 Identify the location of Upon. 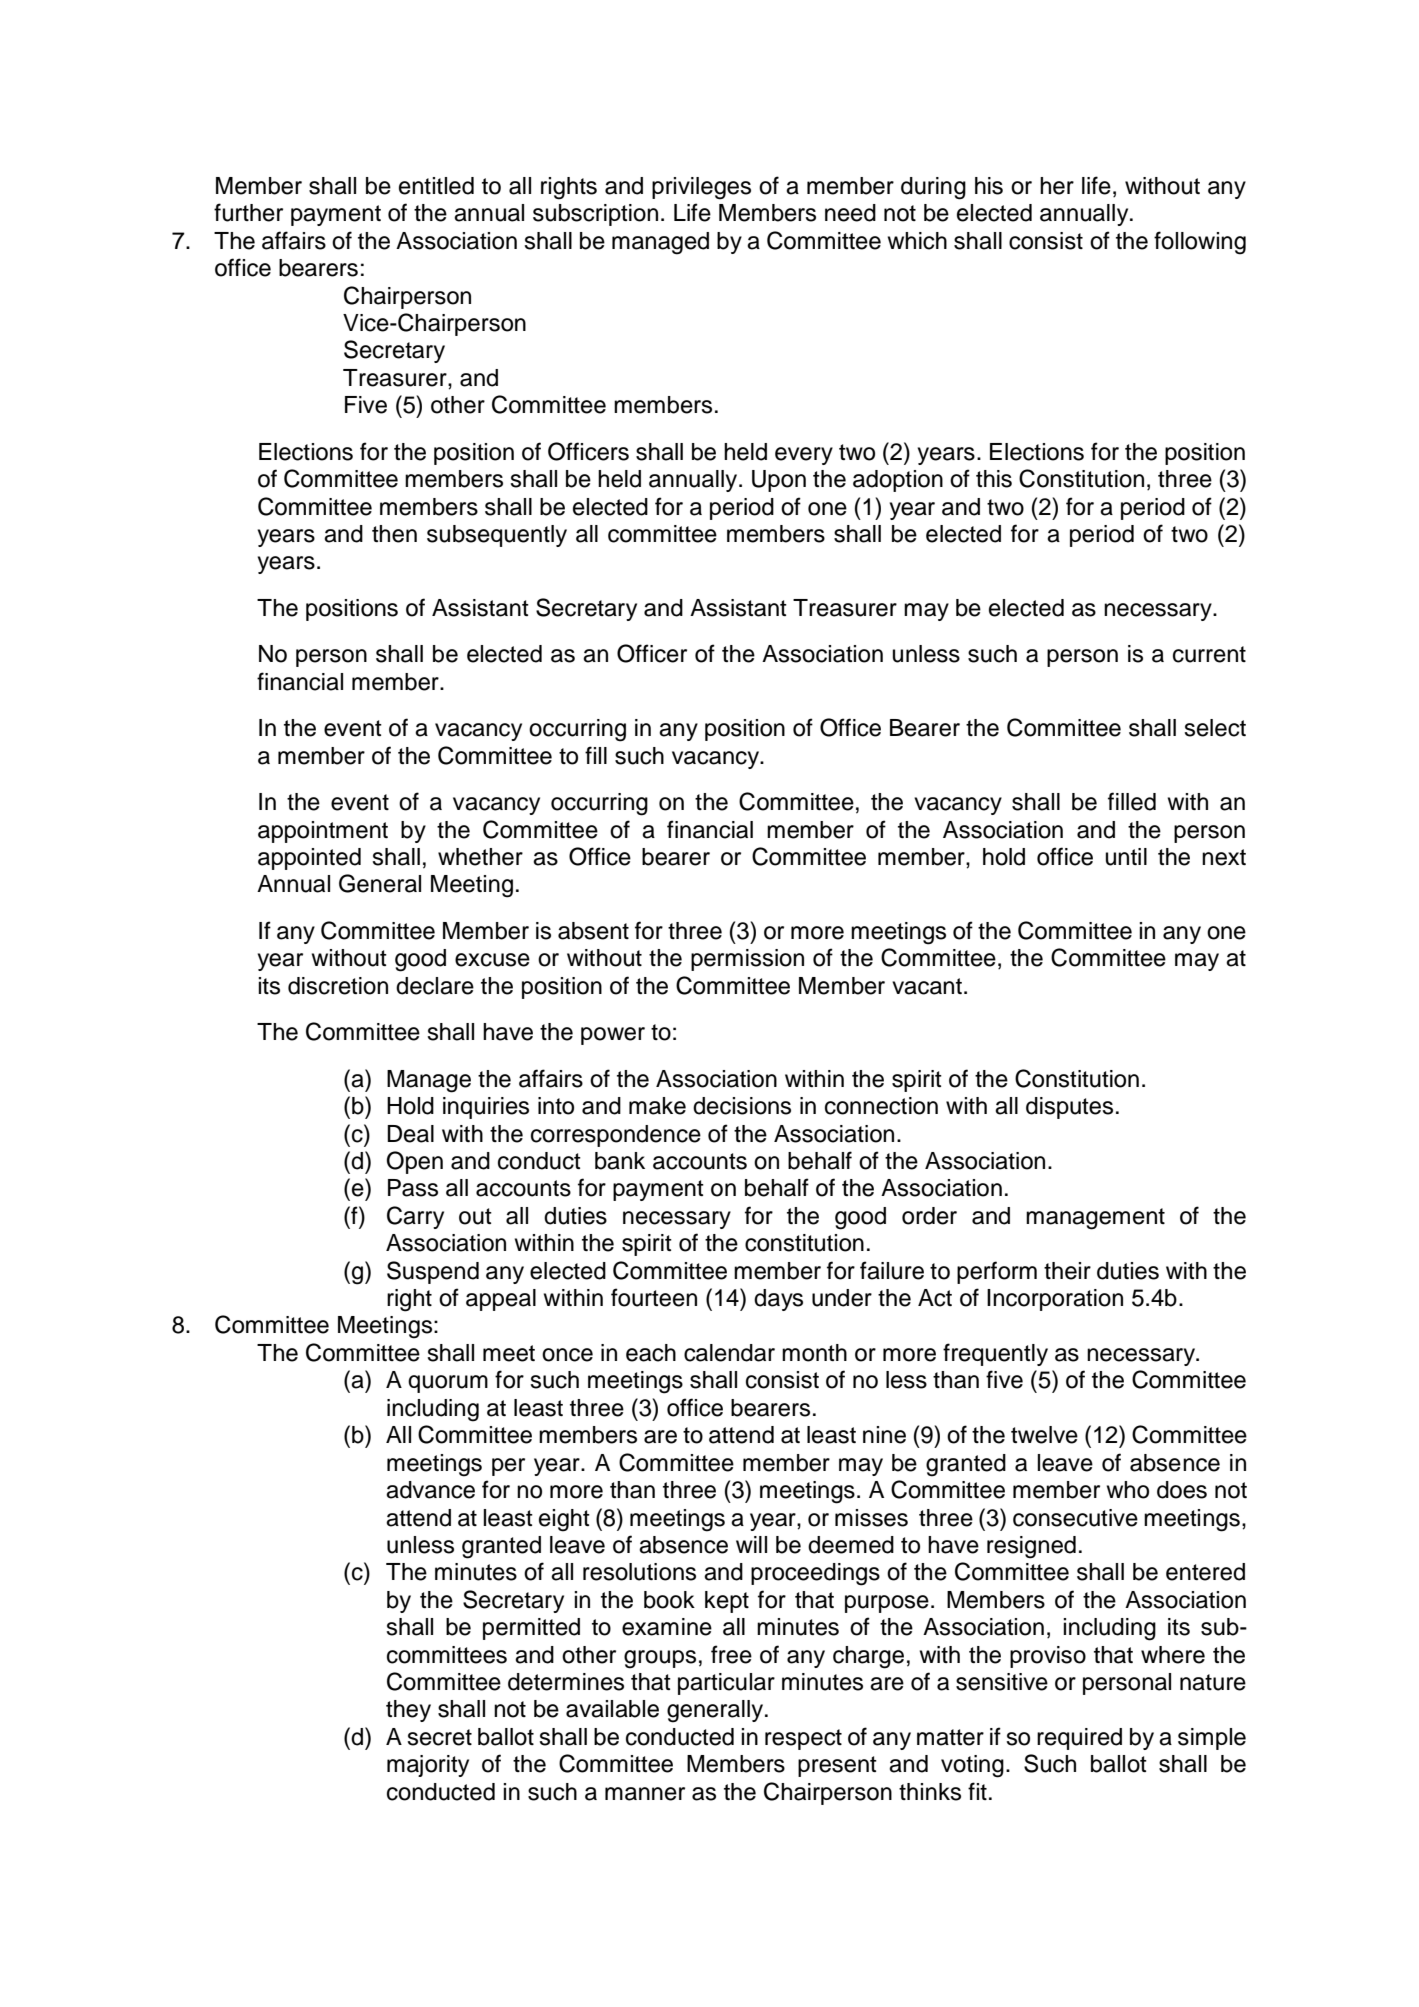
(779, 481).
